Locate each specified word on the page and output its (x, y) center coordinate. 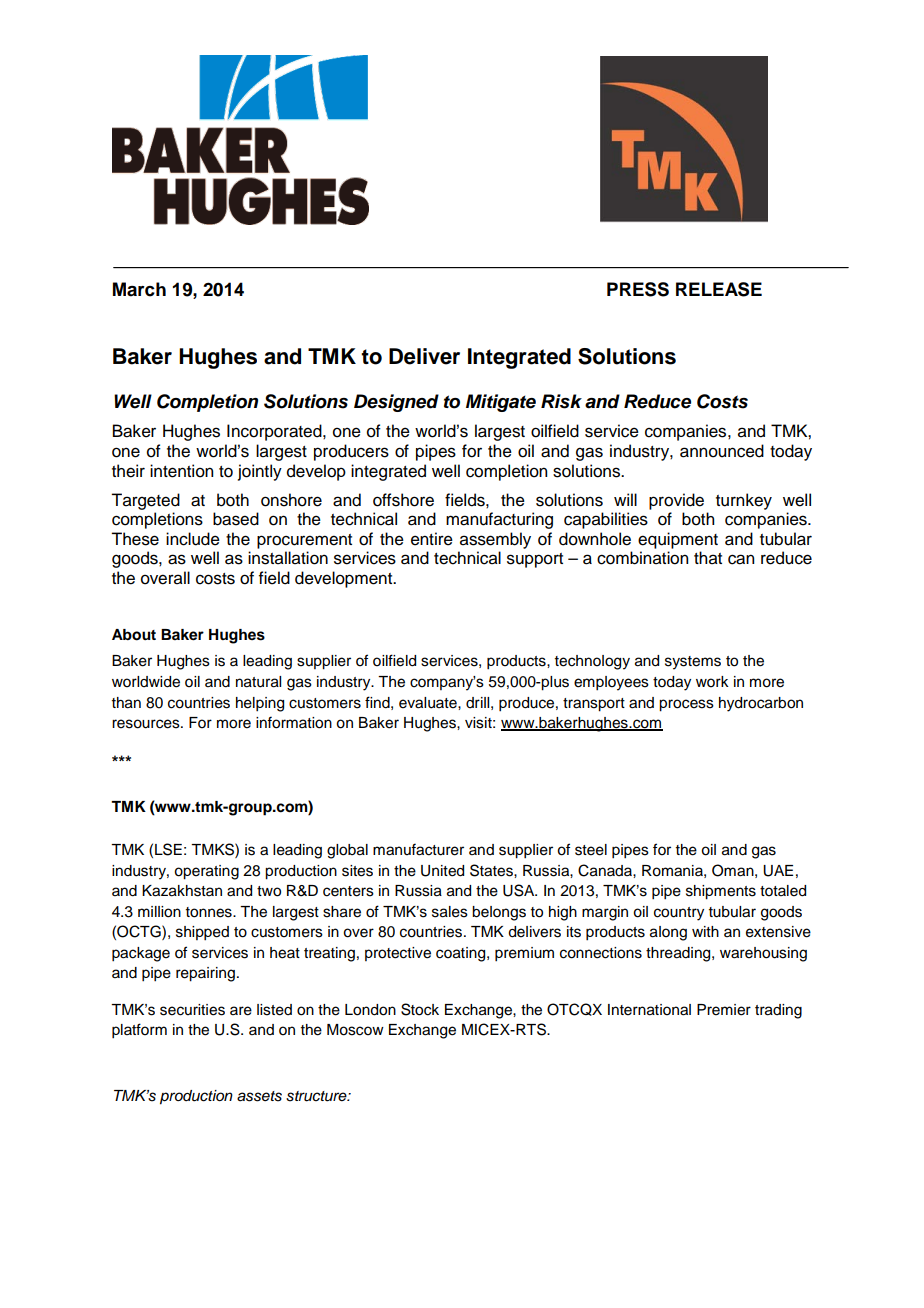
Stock (420, 1009)
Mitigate (501, 403)
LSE (168, 849)
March (139, 289)
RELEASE (719, 289)
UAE (778, 871)
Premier (724, 1010)
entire (432, 539)
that (708, 558)
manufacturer (418, 849)
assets (259, 1096)
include (193, 539)
